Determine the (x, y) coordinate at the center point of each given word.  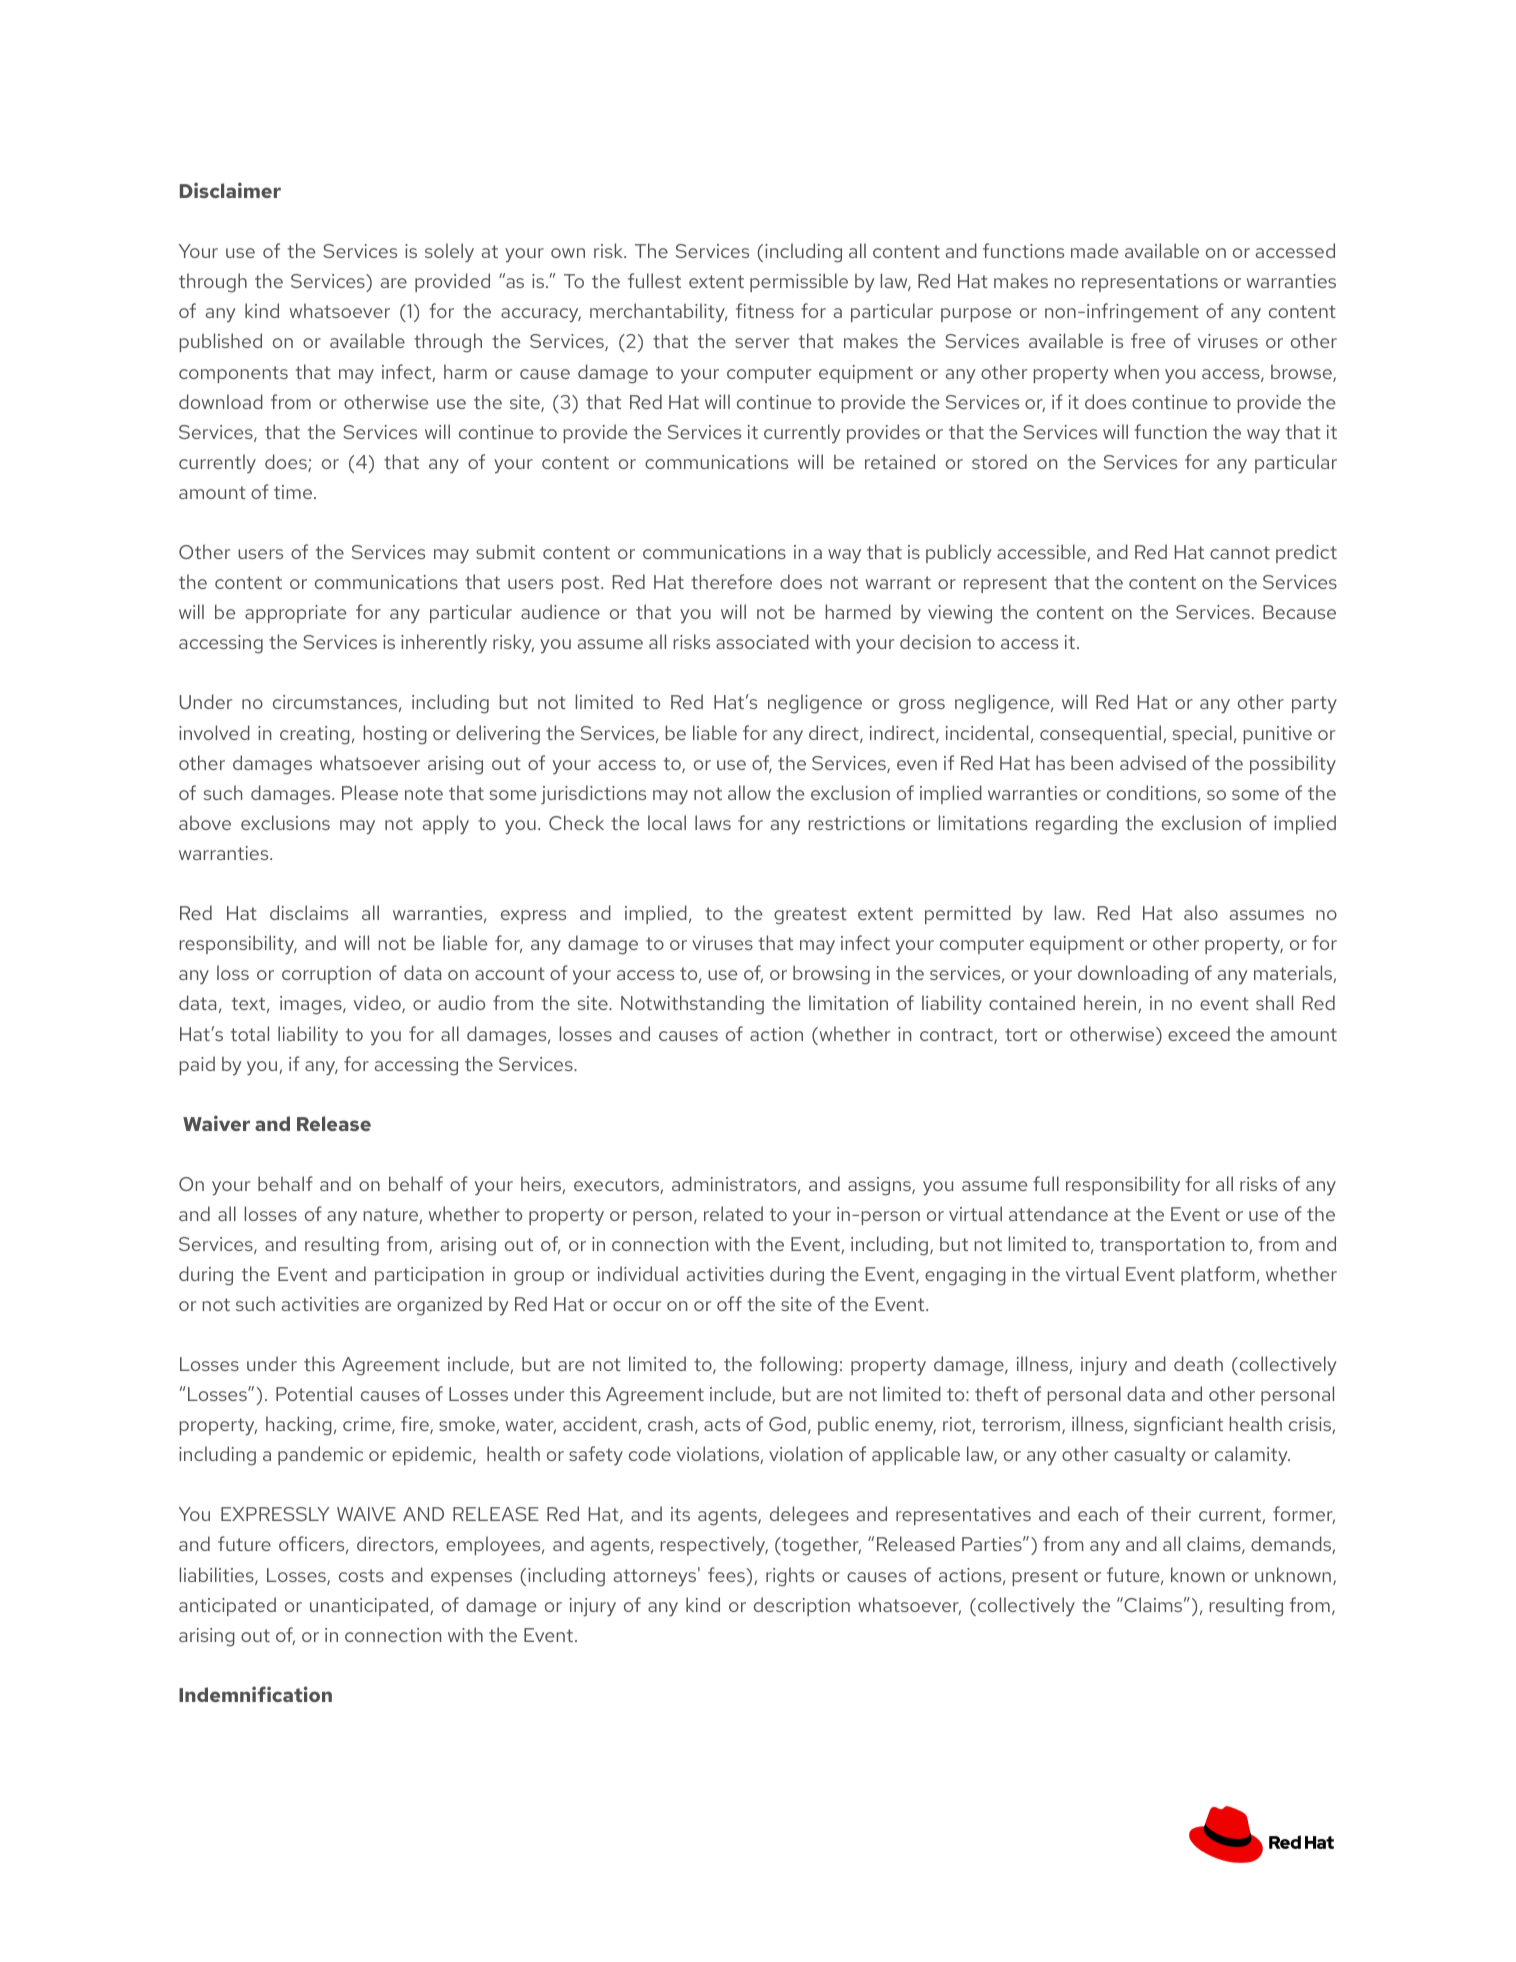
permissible (799, 282)
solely (449, 253)
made (1094, 250)
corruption (326, 975)
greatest (810, 916)
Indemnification (255, 1694)
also (1201, 912)
